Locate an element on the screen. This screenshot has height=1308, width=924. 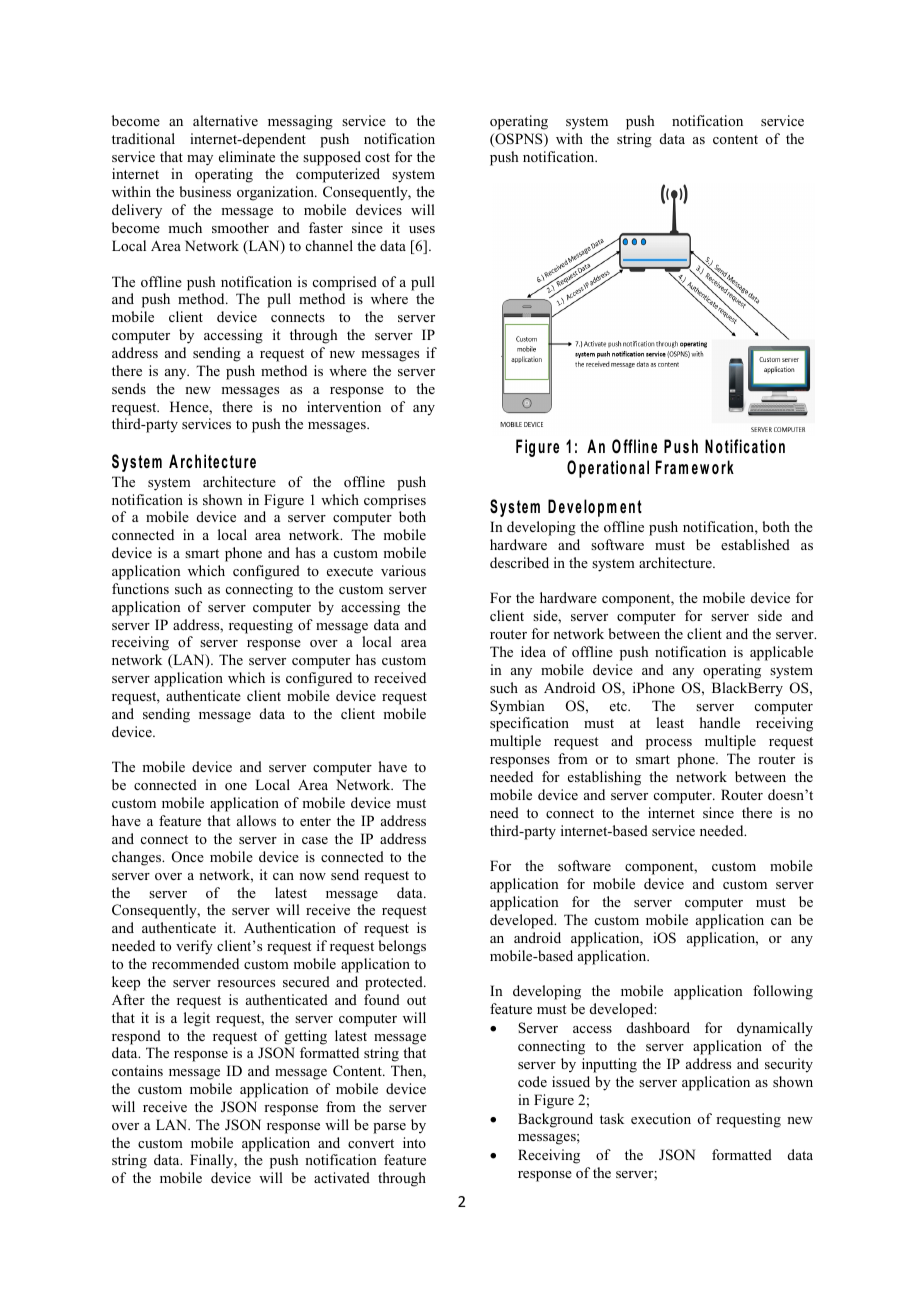
uses is located at coordinates (422, 229).
